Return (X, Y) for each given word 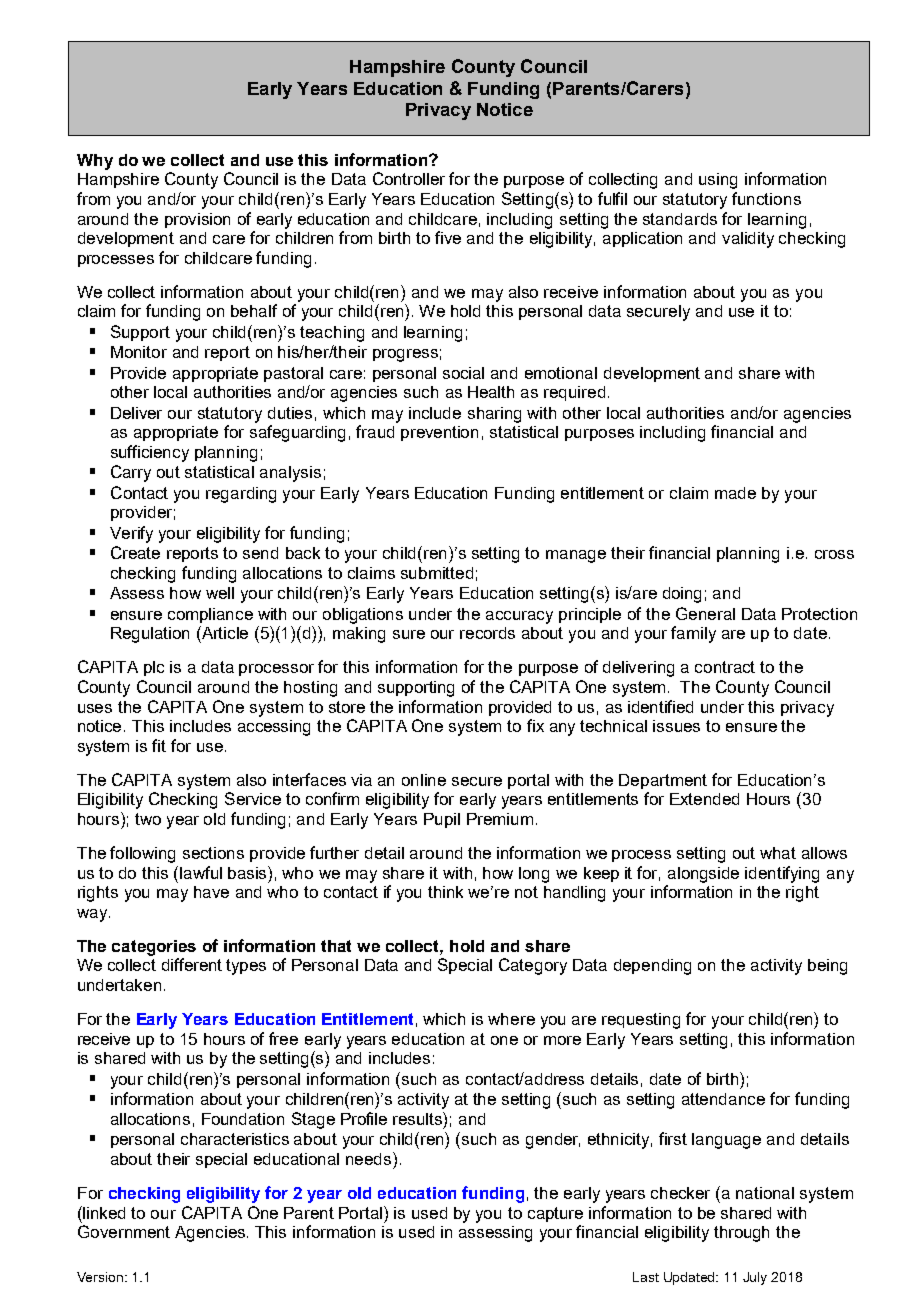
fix (535, 725)
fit (159, 745)
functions (766, 198)
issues (676, 726)
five (448, 237)
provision (197, 220)
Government (124, 1231)
